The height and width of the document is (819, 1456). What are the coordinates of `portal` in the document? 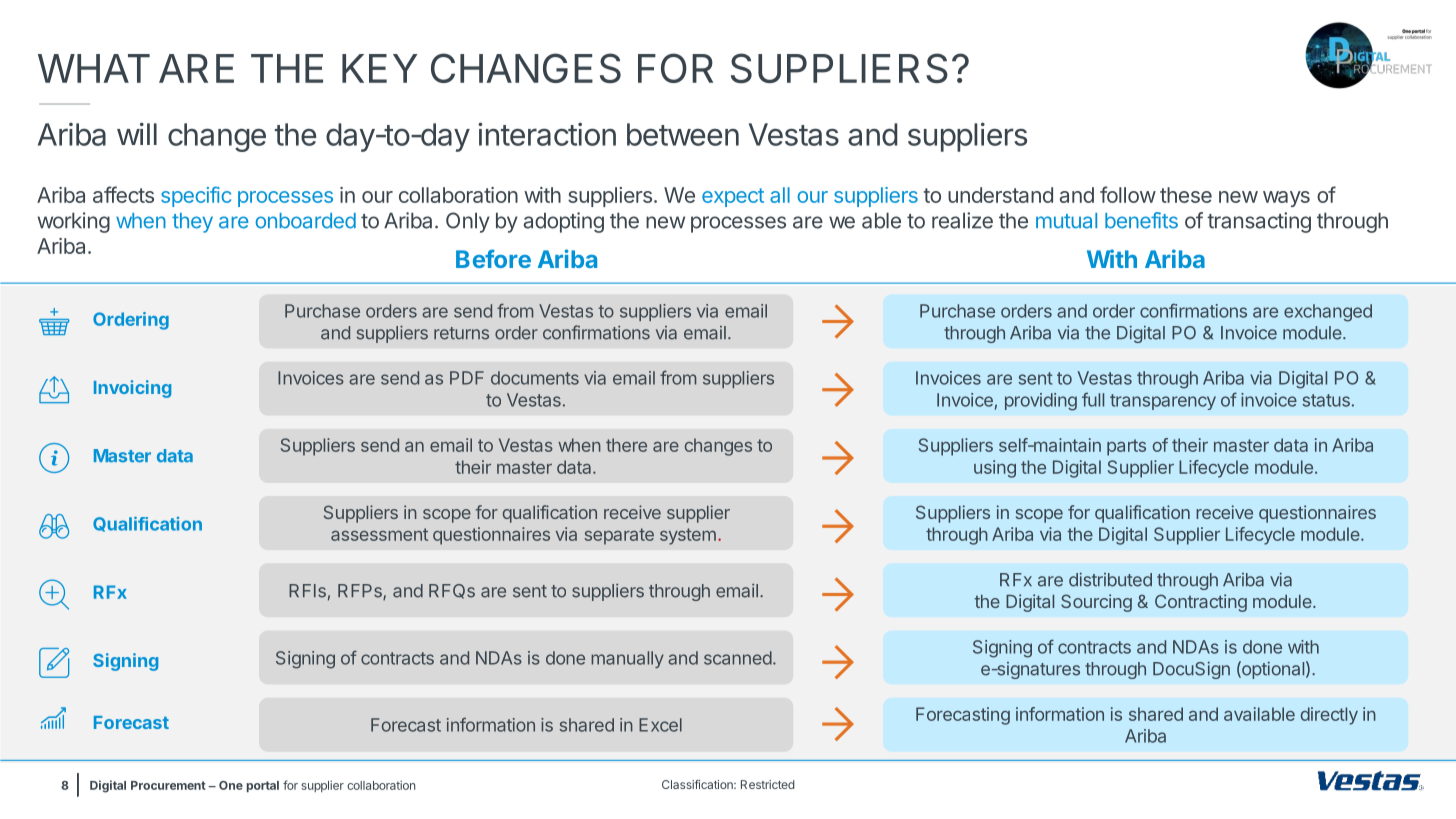 It's located at (263, 786).
